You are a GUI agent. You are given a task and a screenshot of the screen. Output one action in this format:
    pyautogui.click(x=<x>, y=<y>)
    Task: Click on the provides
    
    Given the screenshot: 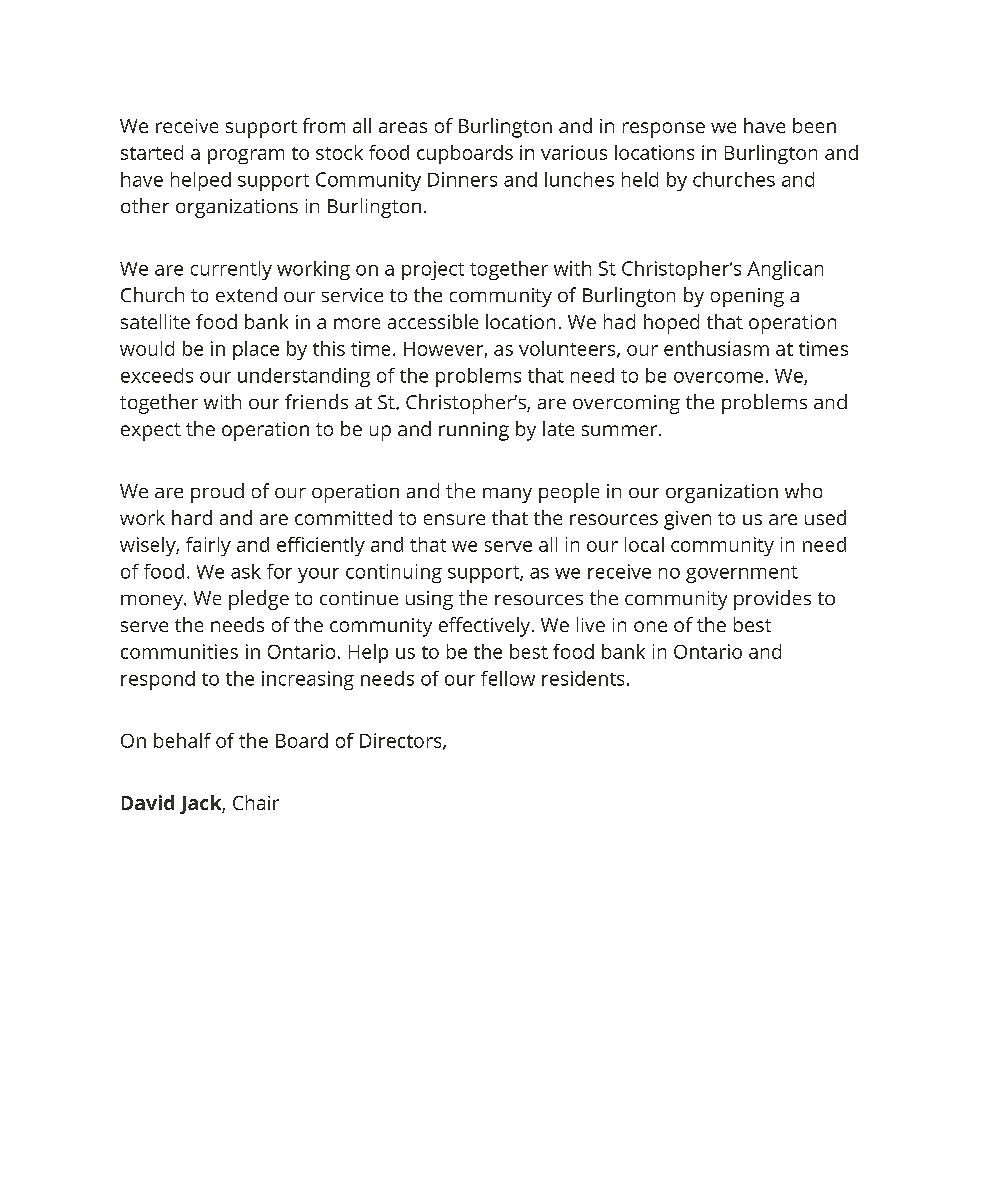 What is the action you would take?
    pyautogui.click(x=772, y=600)
